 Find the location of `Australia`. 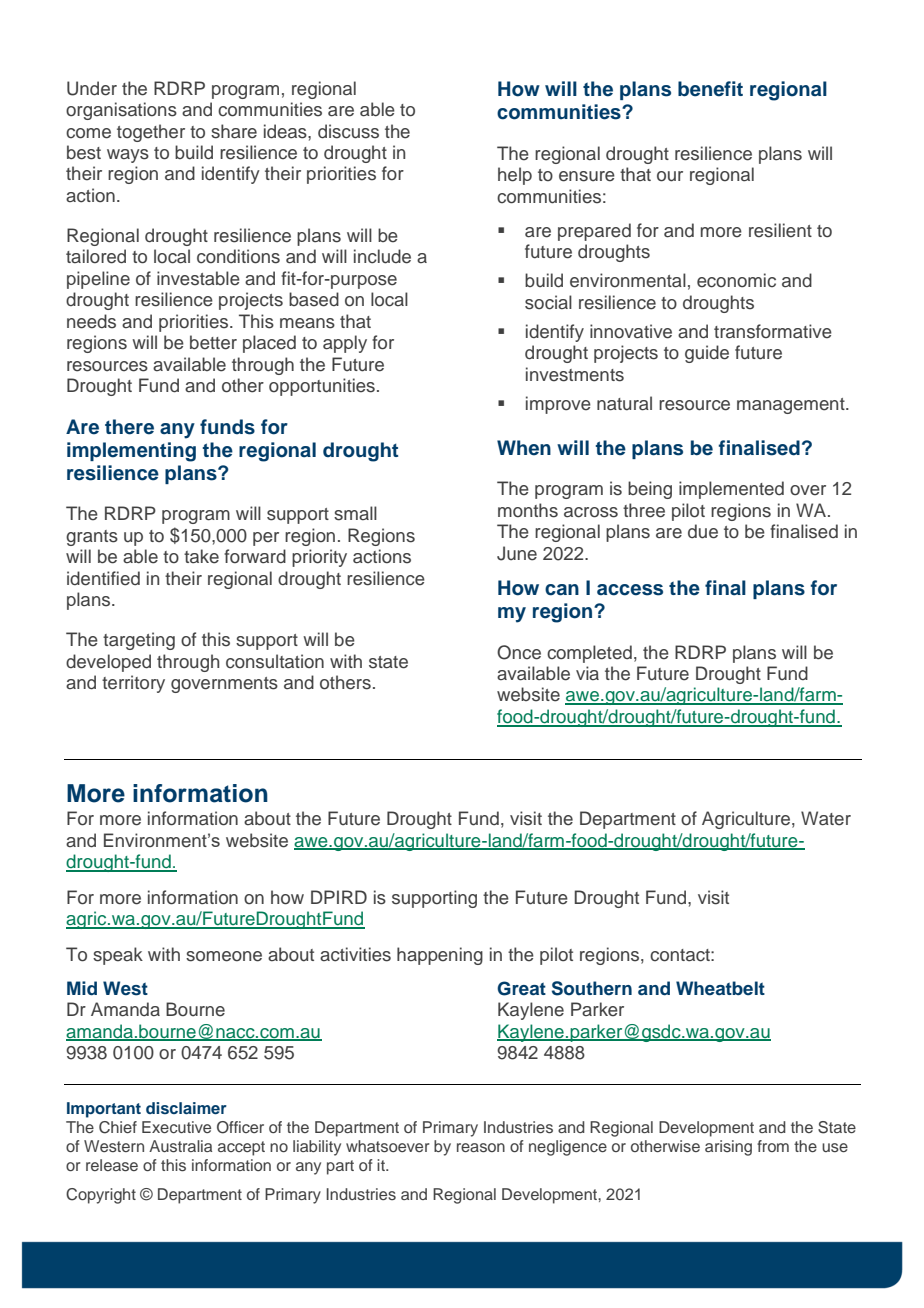

Australia is located at coordinates (180, 1146).
